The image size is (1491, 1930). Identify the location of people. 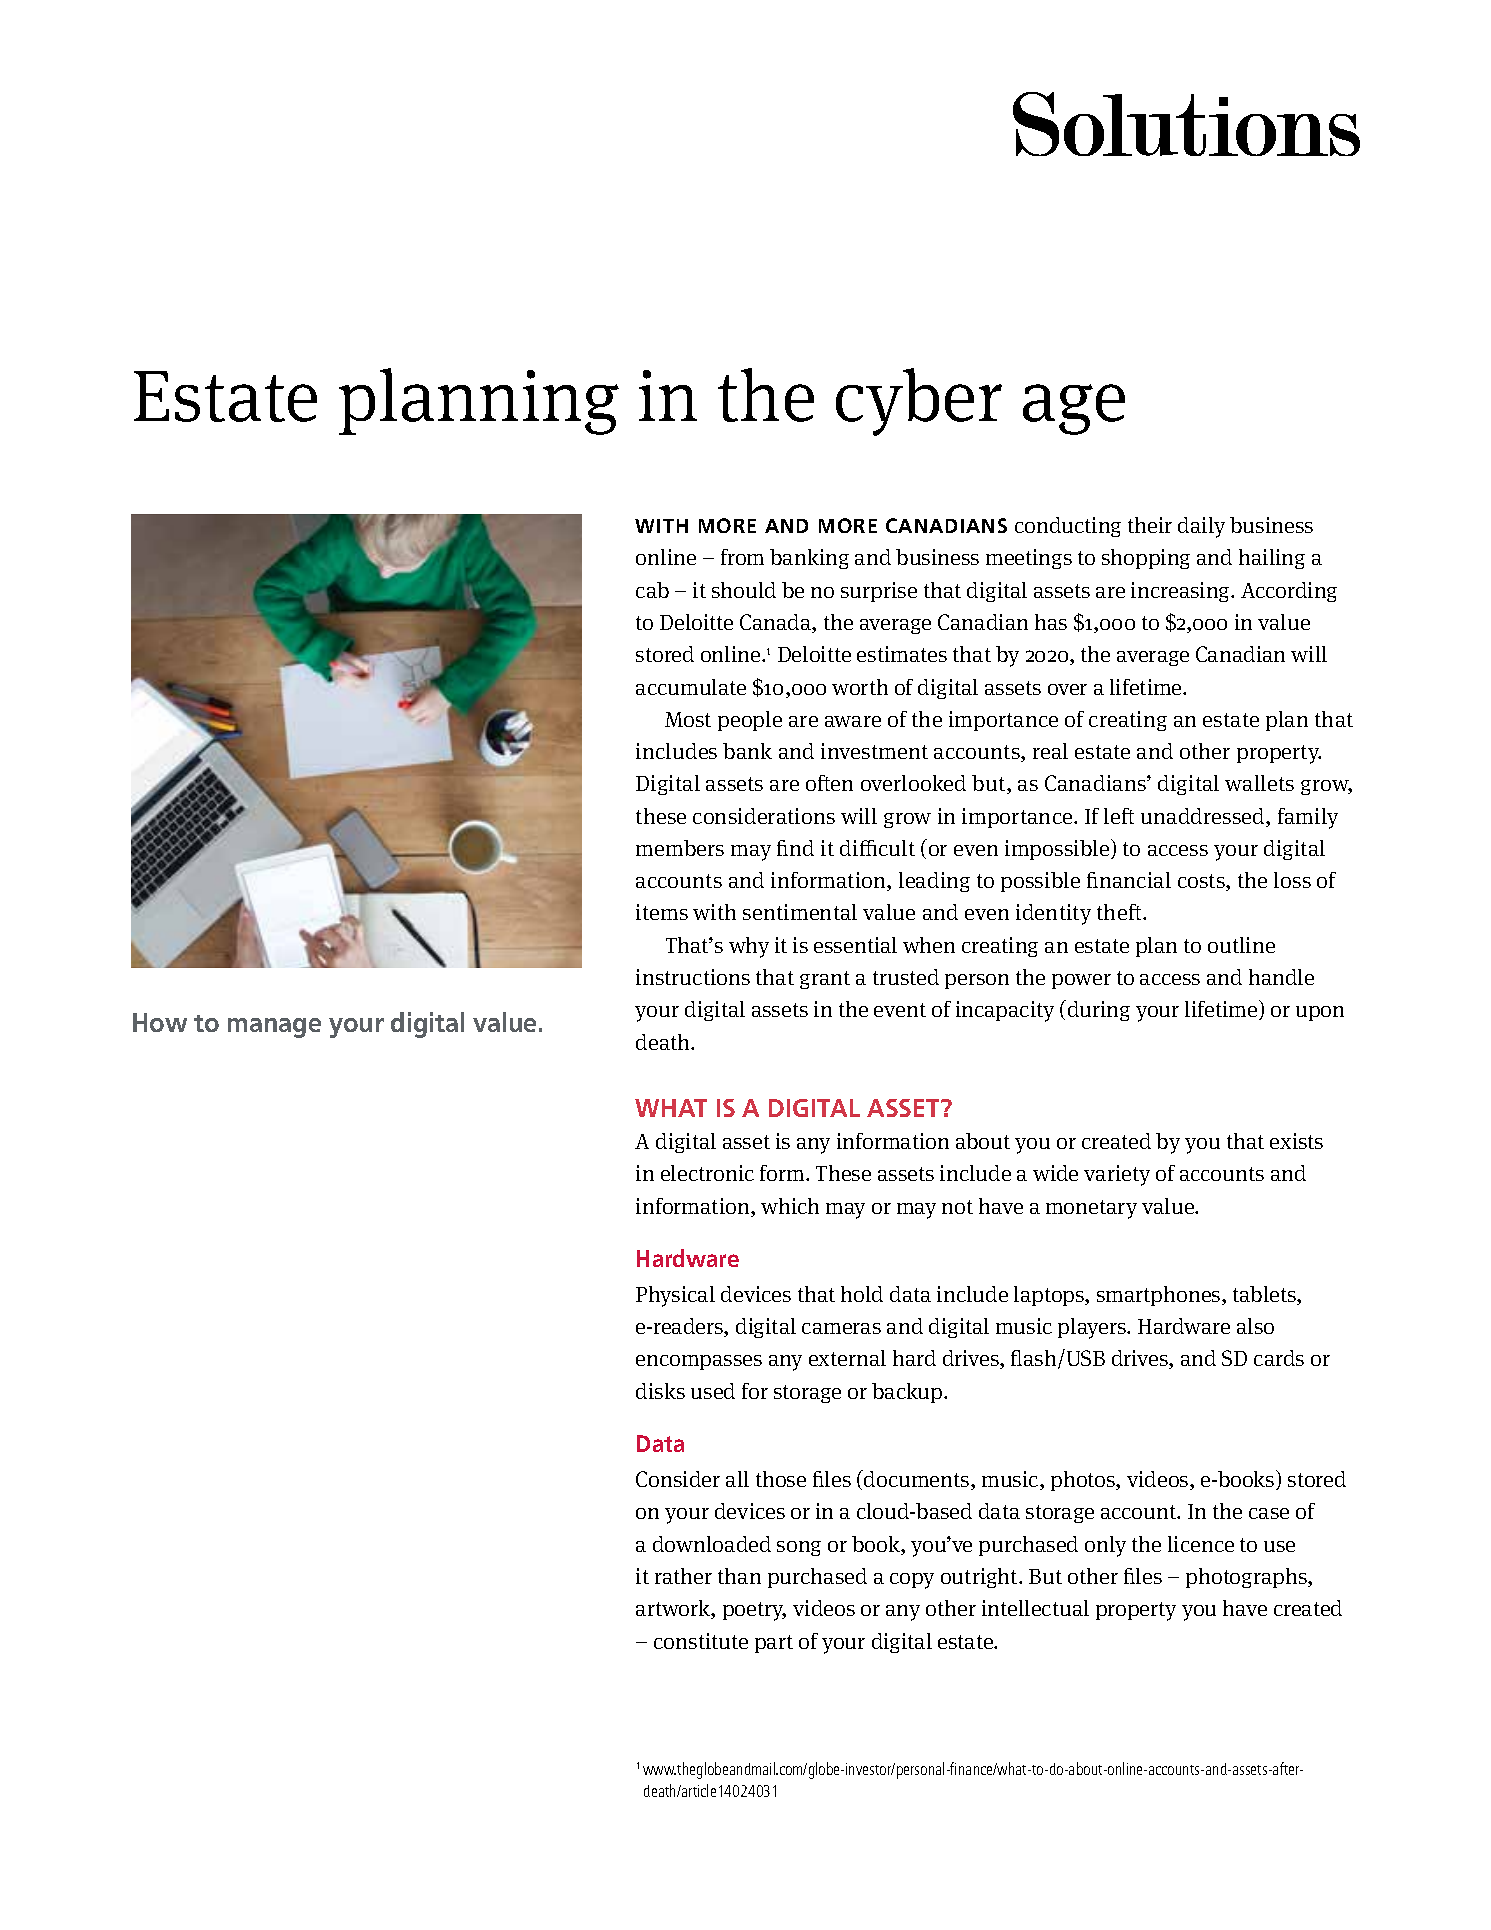
(750, 721).
